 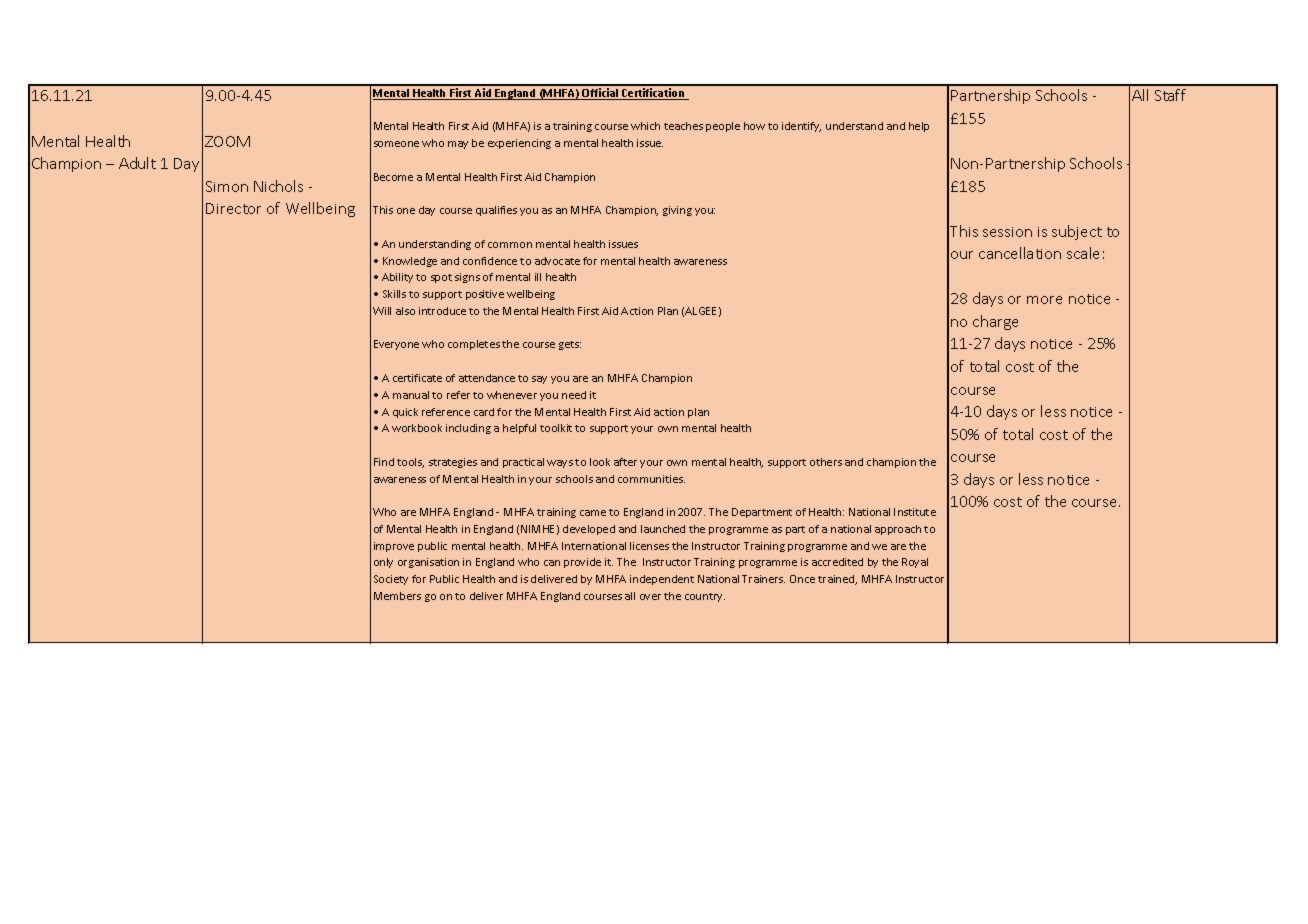 I want to click on Society, so click(x=391, y=580).
